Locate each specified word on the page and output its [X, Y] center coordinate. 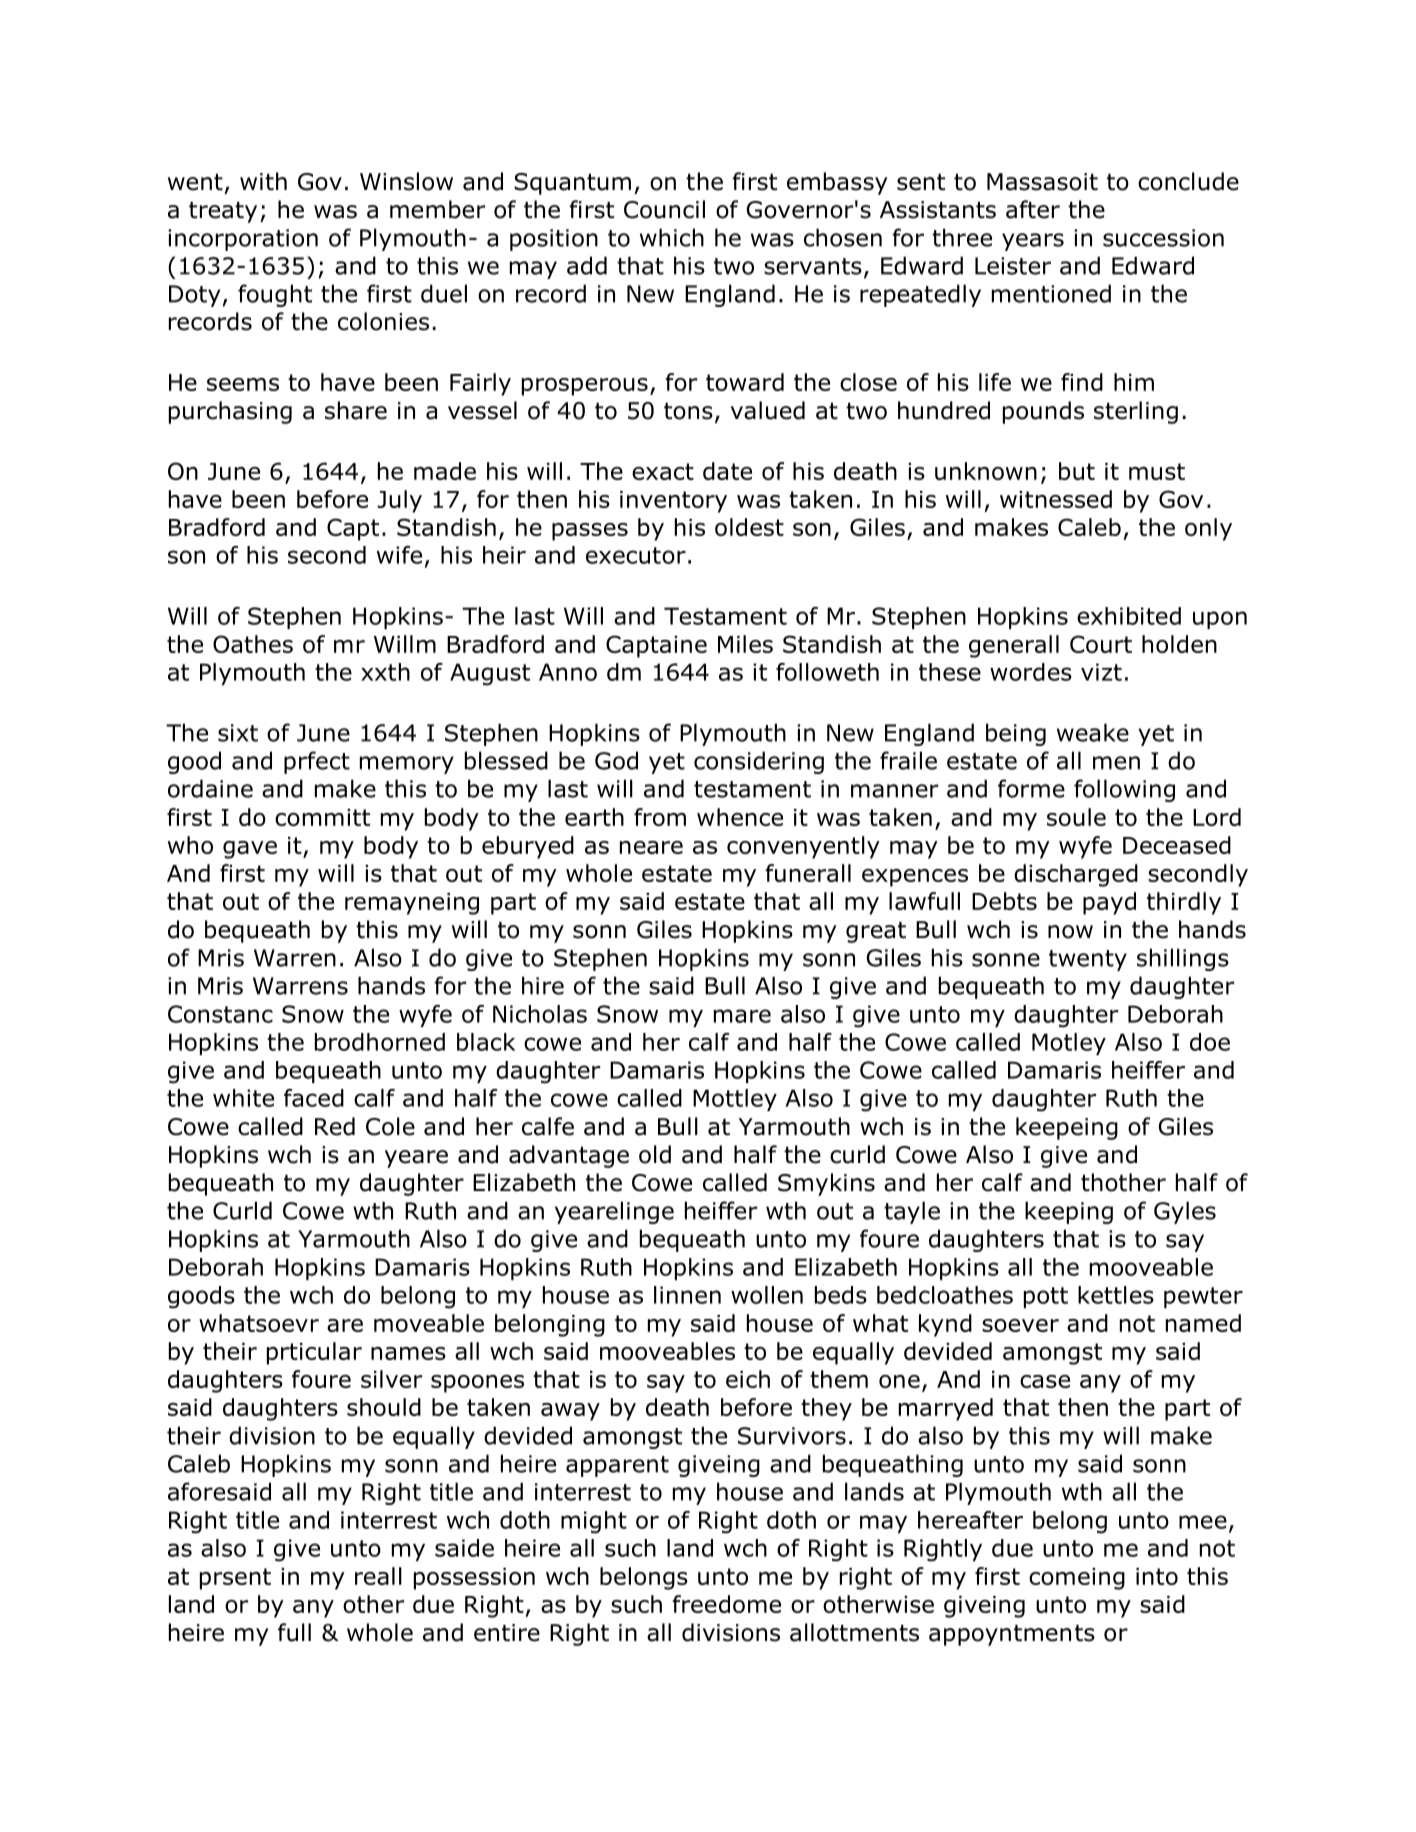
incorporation [243, 240]
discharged [1076, 875]
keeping [1069, 1212]
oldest [749, 527]
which [672, 237]
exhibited [1129, 616]
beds [841, 1295]
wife [399, 555]
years [1033, 242]
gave [250, 850]
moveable [429, 1323]
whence [740, 817]
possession [474, 1579]
